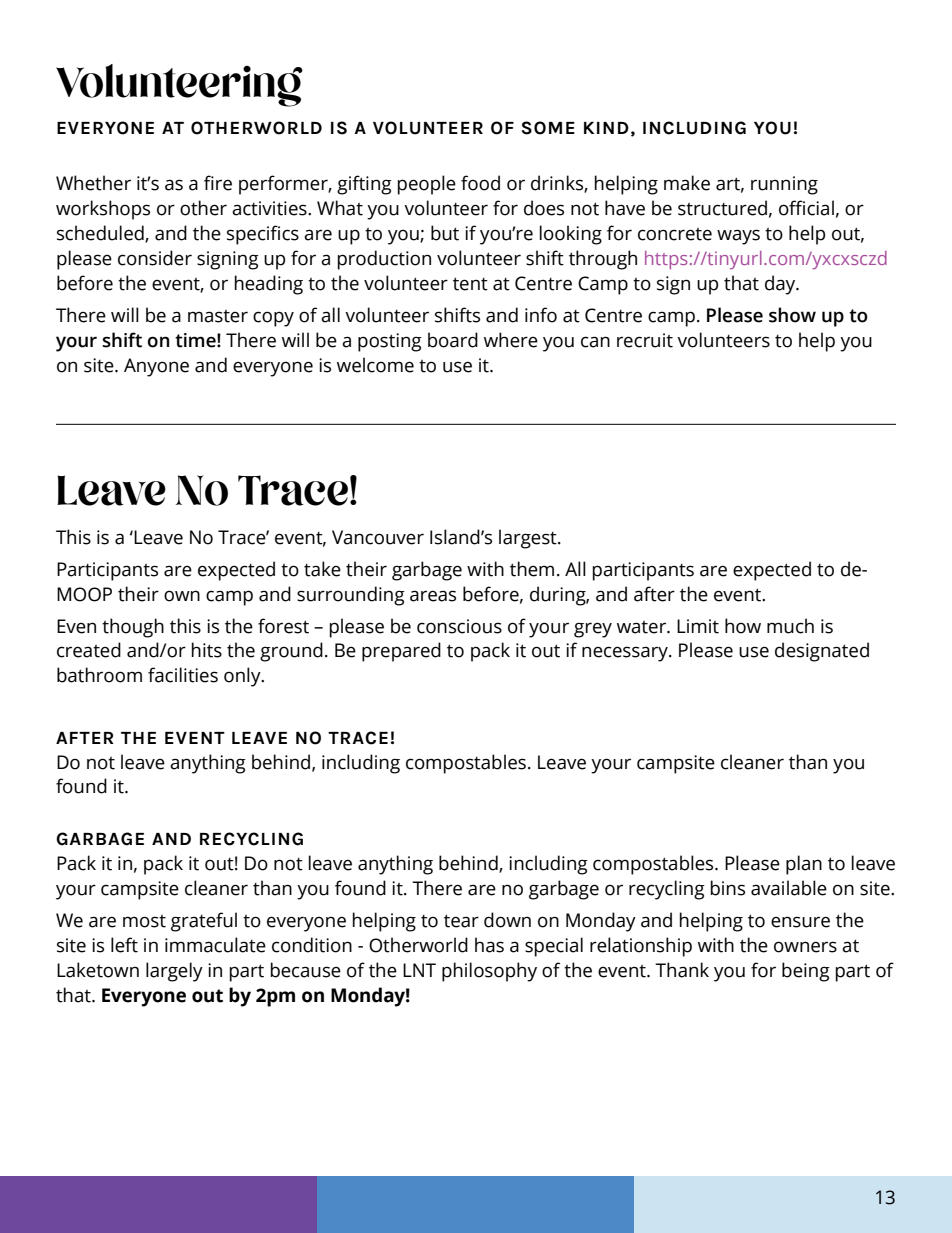 This screenshot has height=1233, width=952. I want to click on facilities, so click(183, 675).
